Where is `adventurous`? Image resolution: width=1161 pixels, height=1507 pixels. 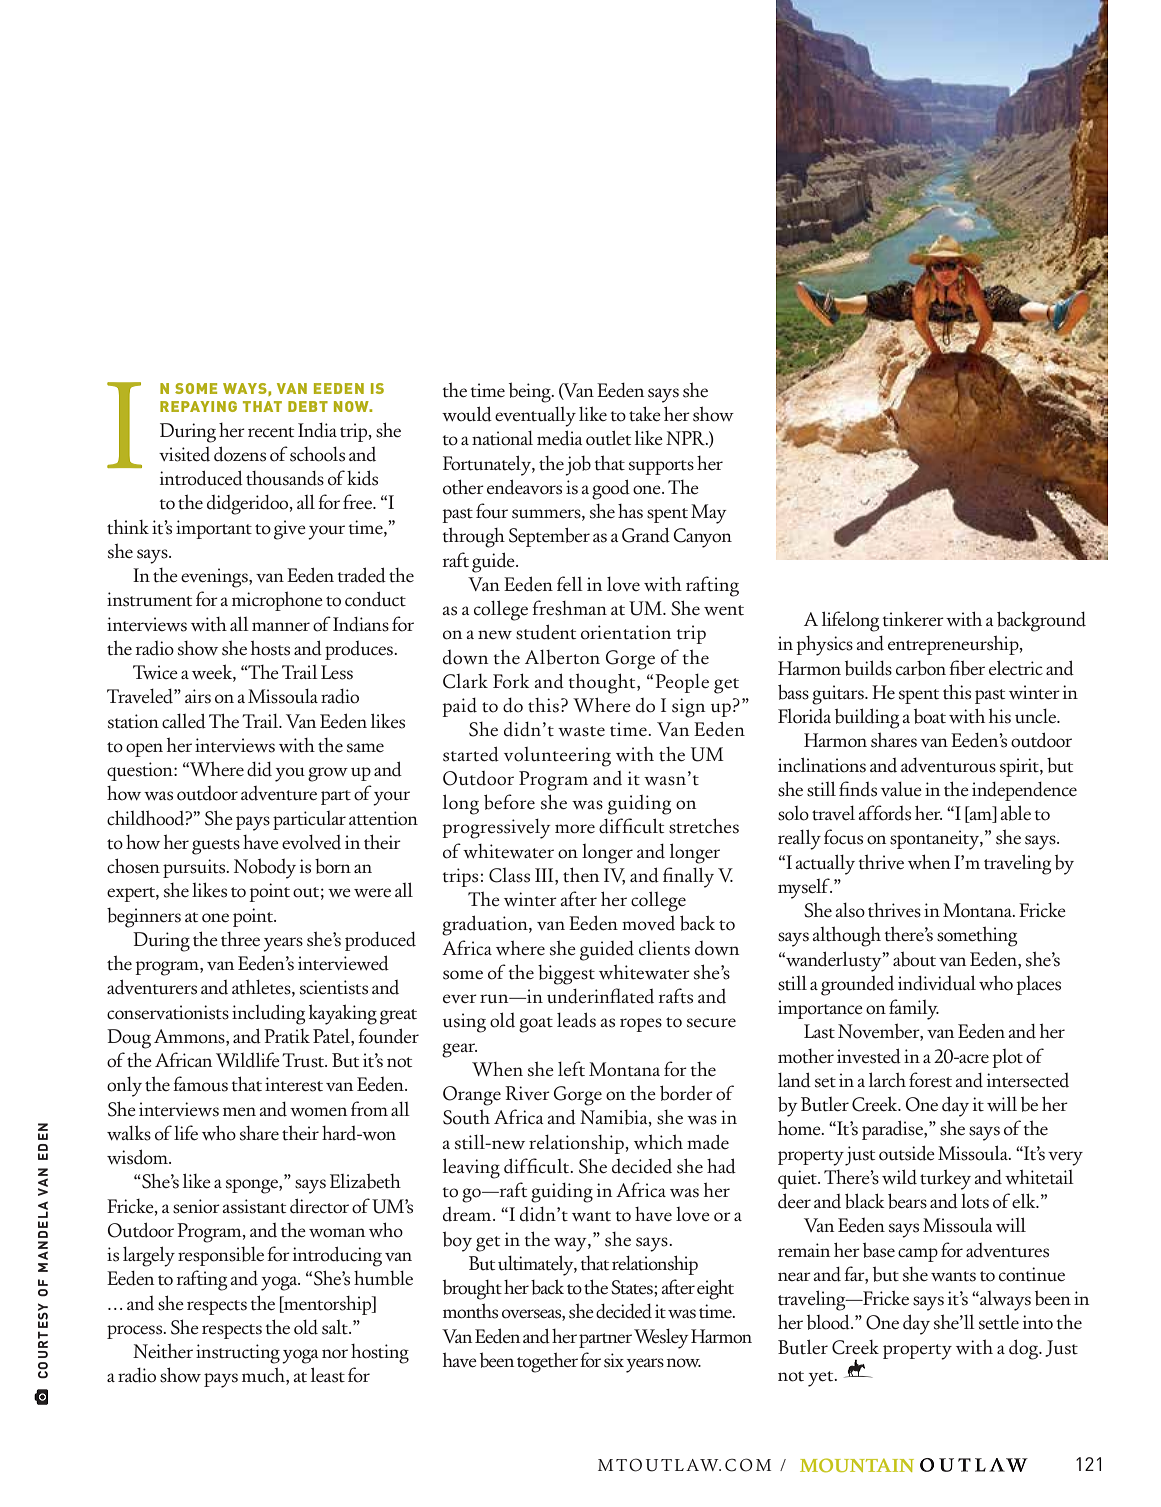 adventurous is located at coordinates (948, 765).
